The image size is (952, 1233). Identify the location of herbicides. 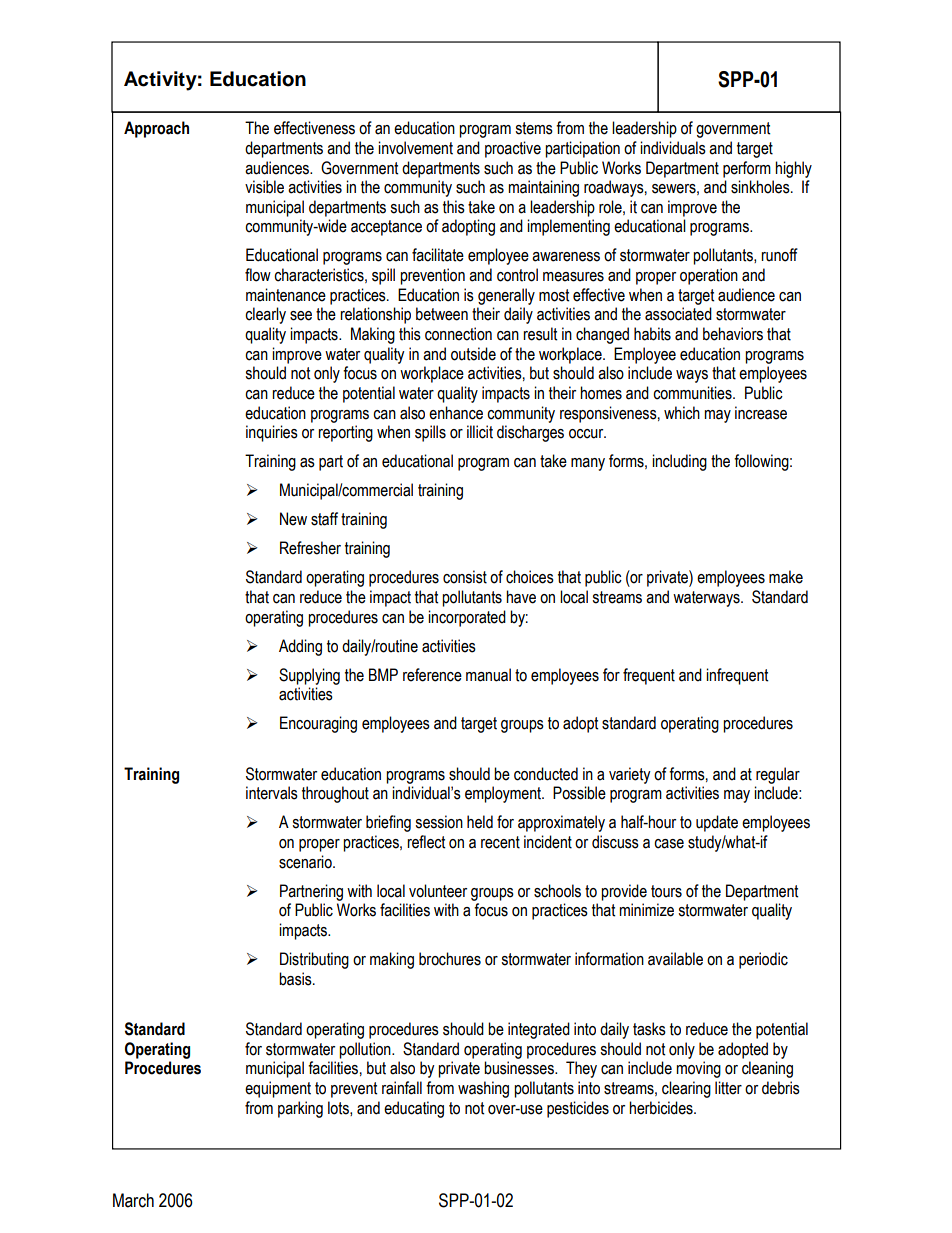
(662, 1108).
